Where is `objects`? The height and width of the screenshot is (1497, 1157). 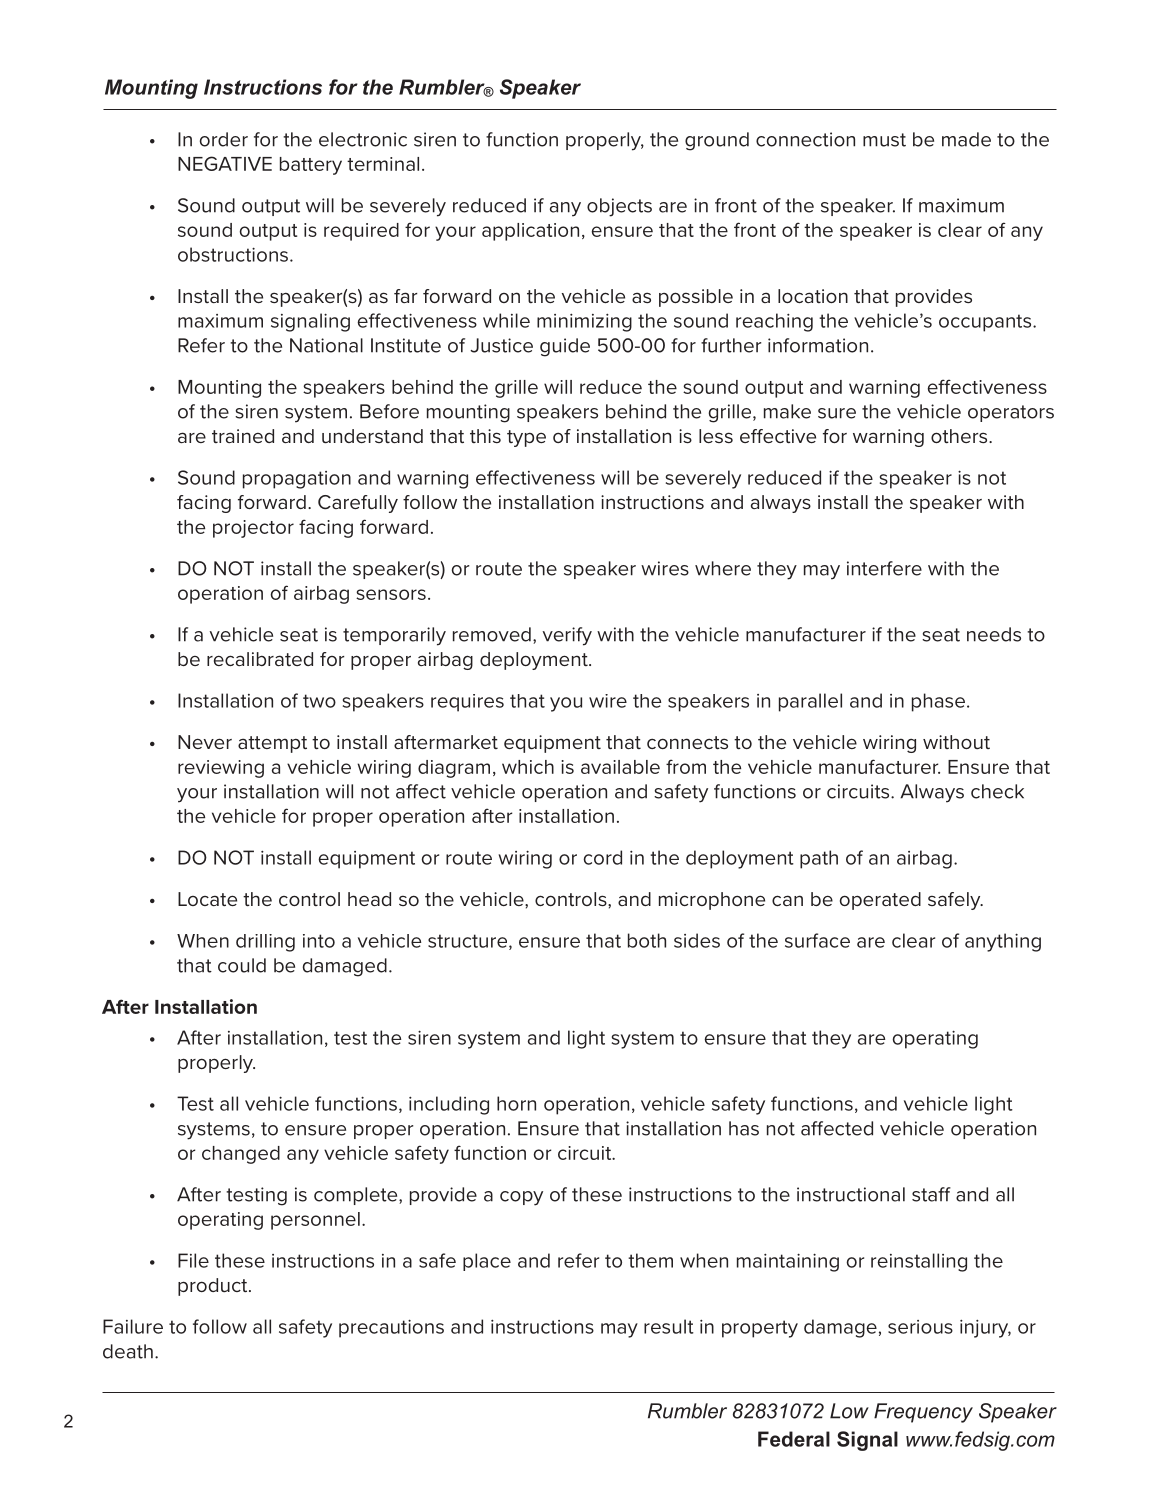 objects is located at coordinates (619, 207).
